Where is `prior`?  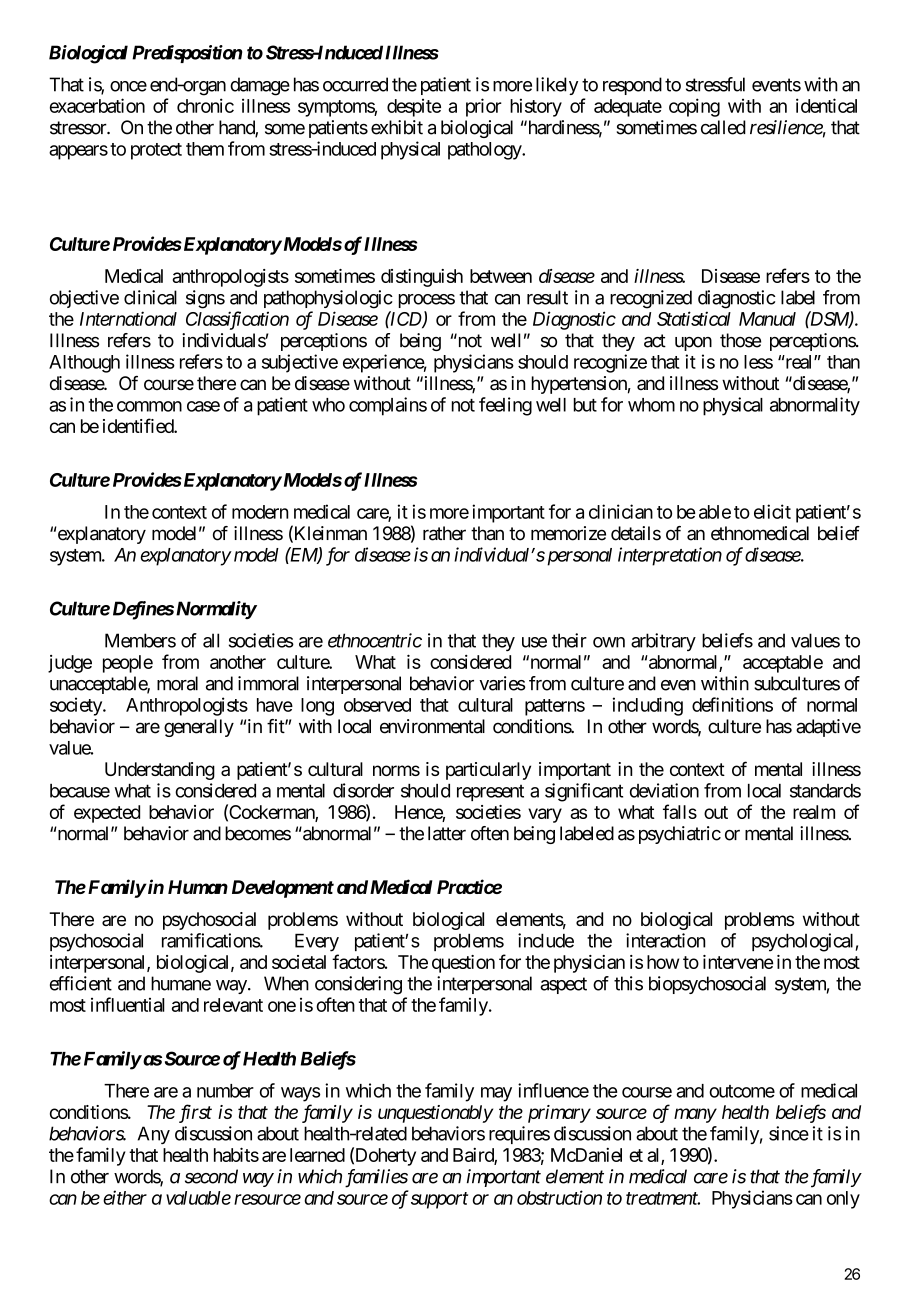 prior is located at coordinates (484, 107).
